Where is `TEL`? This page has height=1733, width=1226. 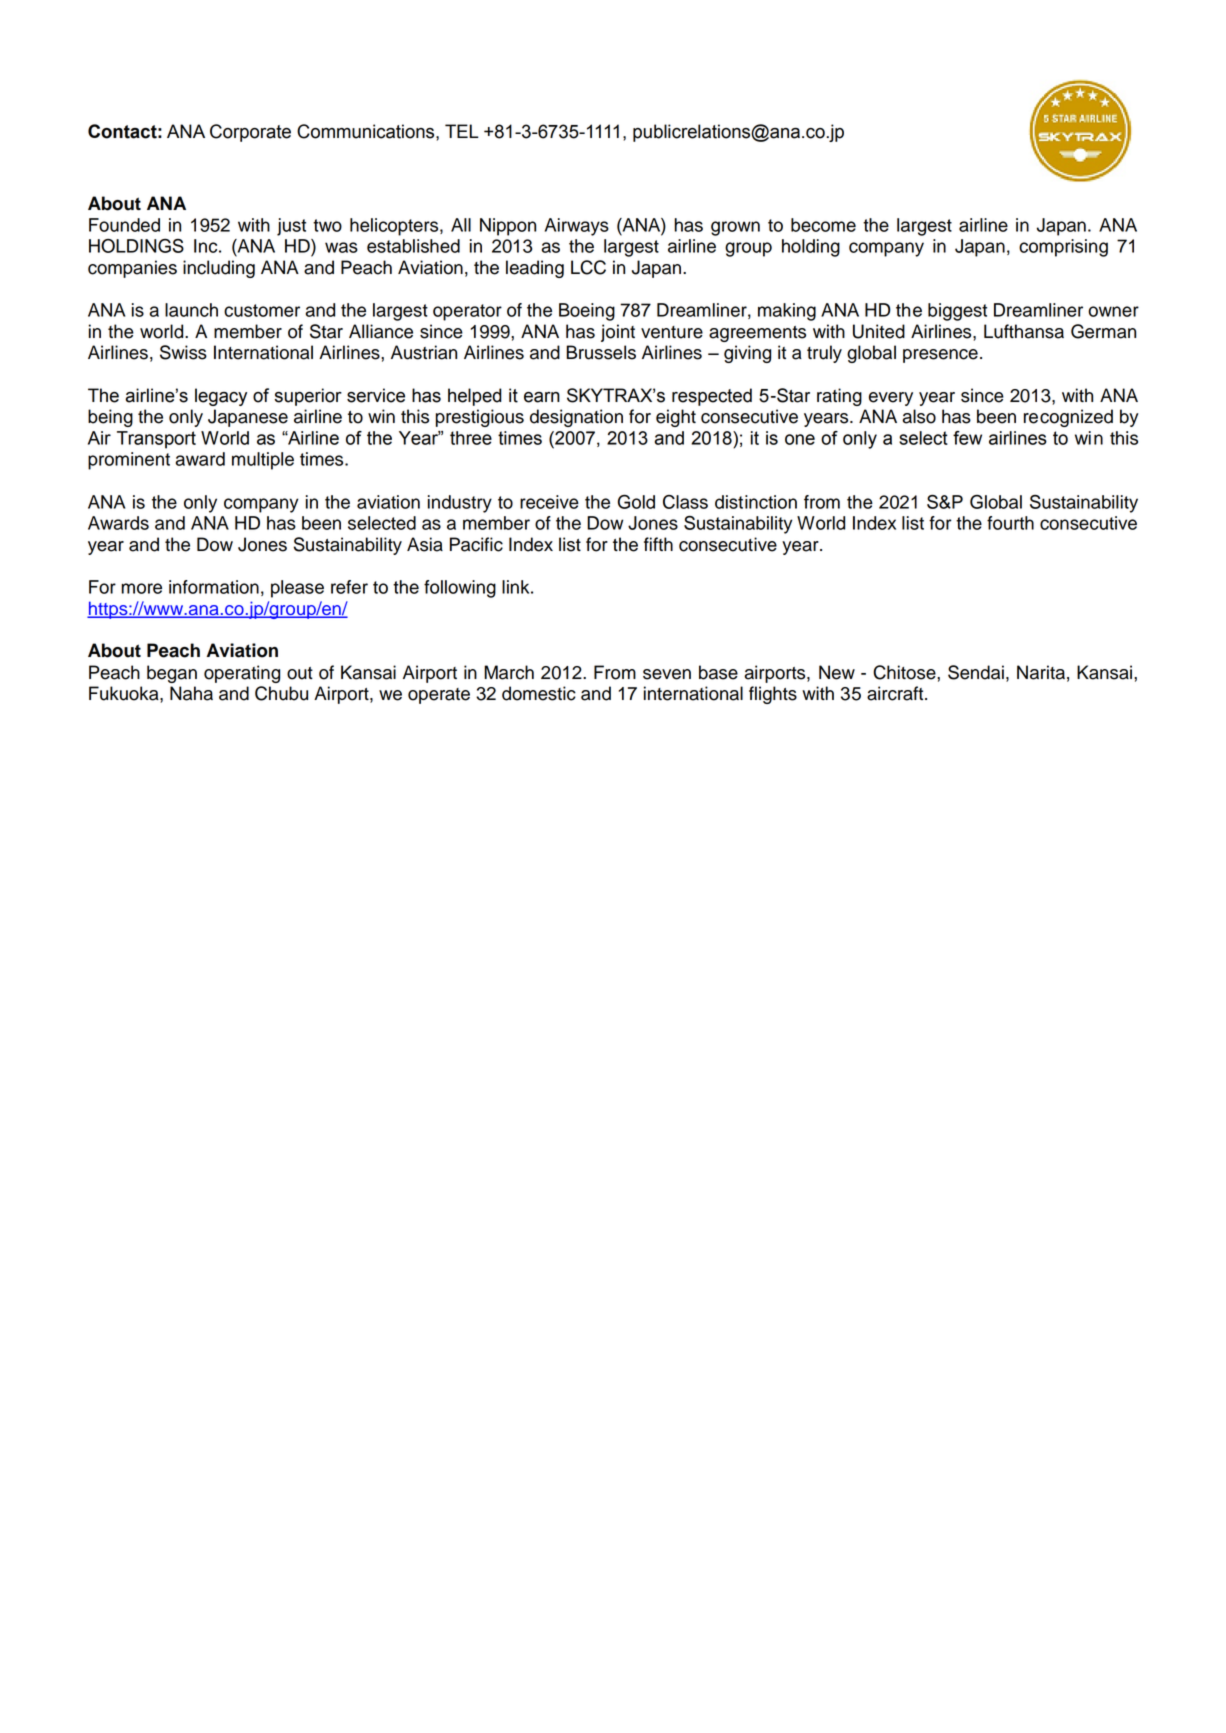
TEL is located at coordinates (462, 131).
